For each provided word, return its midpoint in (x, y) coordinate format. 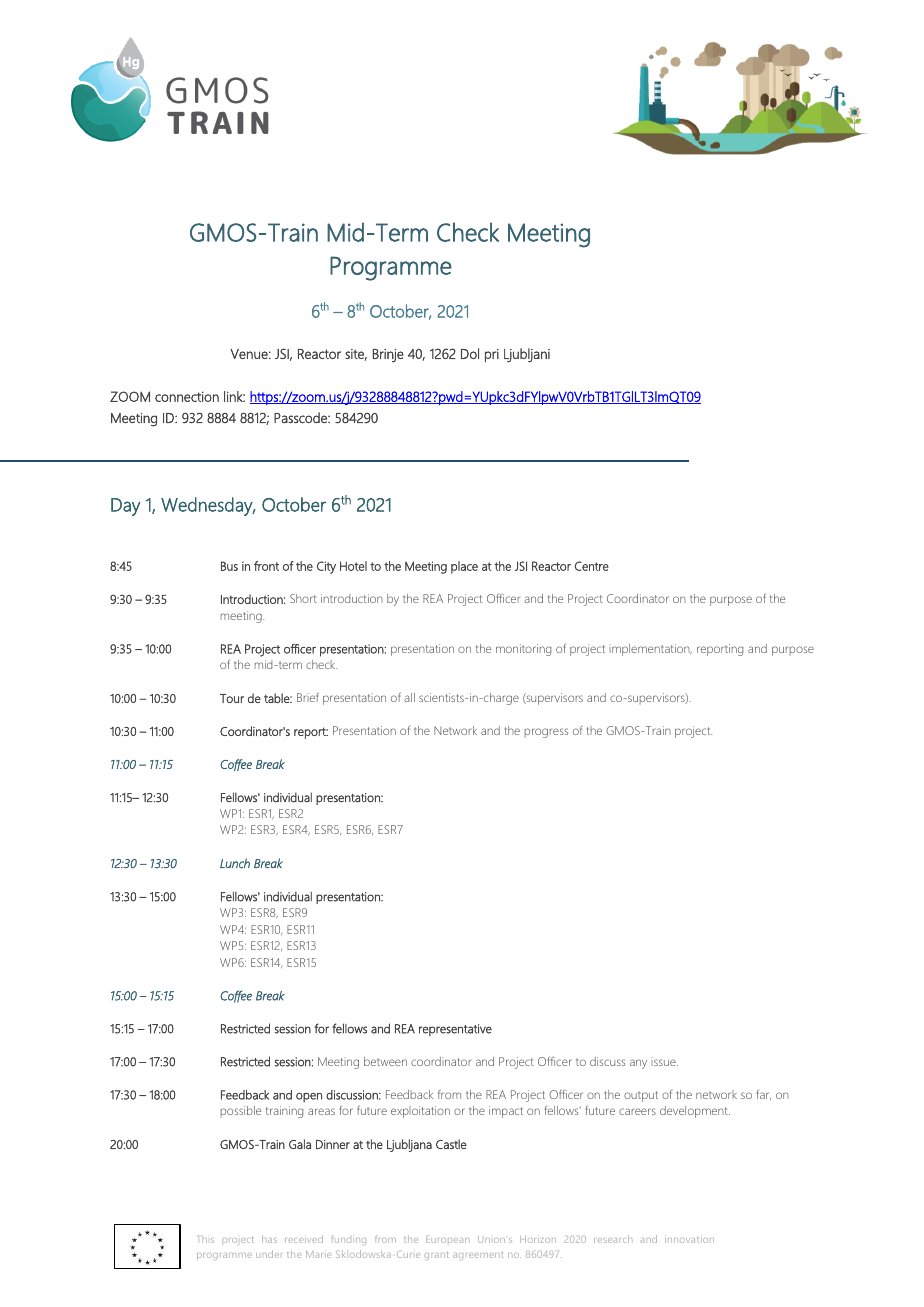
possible (241, 1112)
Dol (470, 353)
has (269, 1239)
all (409, 697)
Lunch (235, 863)
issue (665, 1061)
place (464, 567)
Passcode (301, 418)
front (266, 566)
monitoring (523, 650)
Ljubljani (527, 355)
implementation (651, 650)
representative (455, 1030)
